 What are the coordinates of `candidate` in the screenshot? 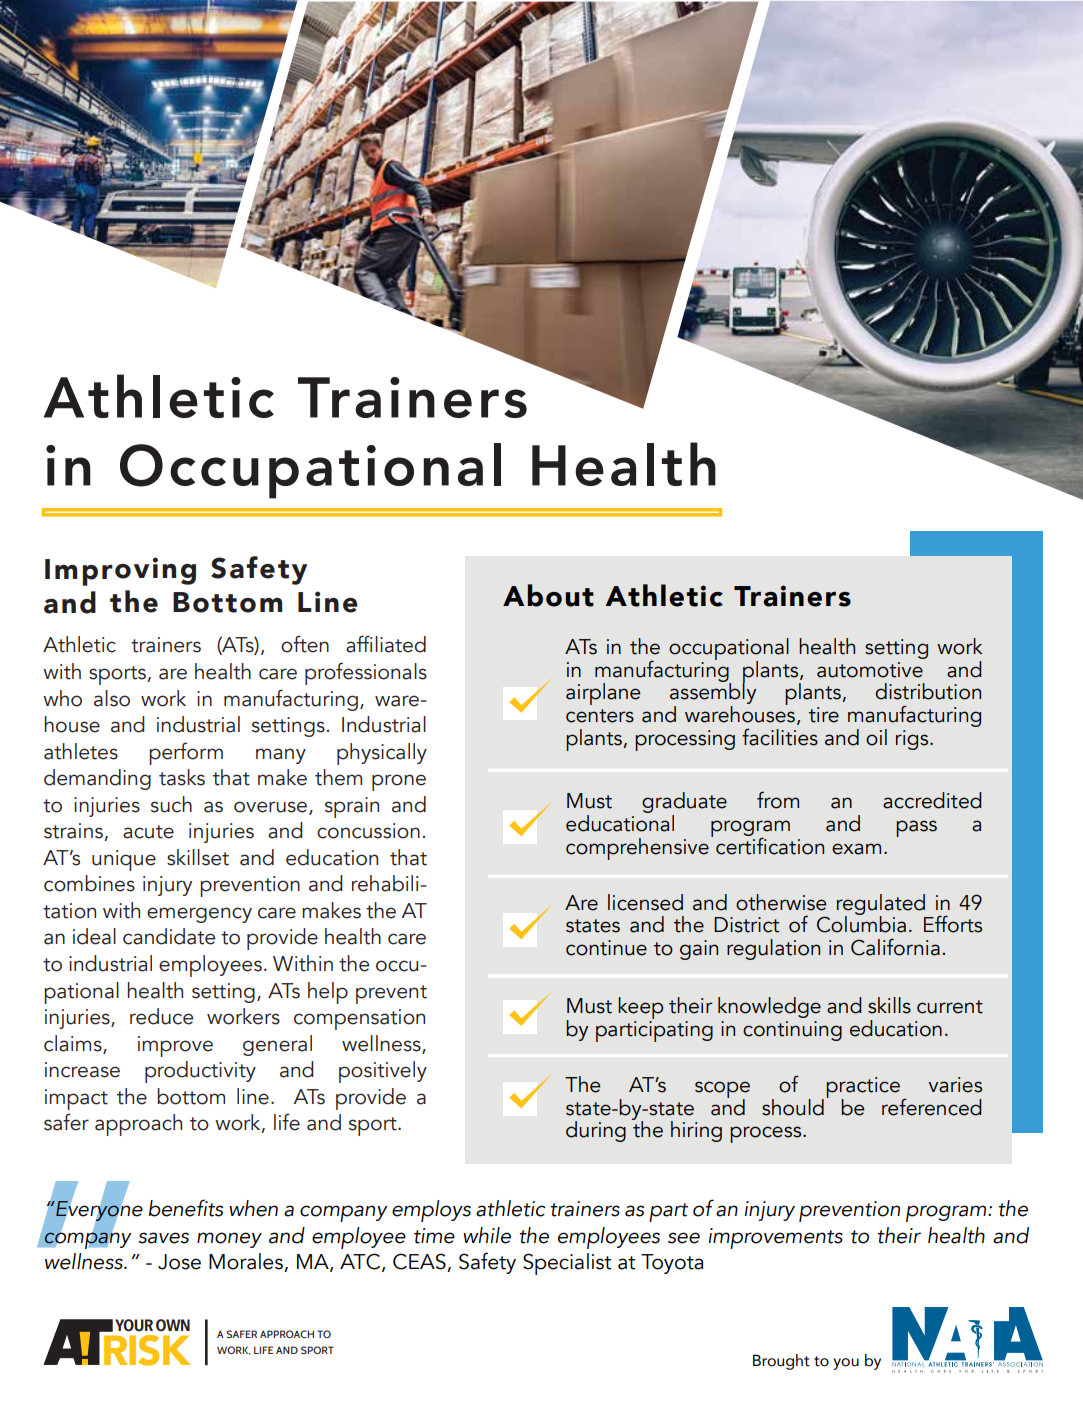 It's located at (169, 936).
